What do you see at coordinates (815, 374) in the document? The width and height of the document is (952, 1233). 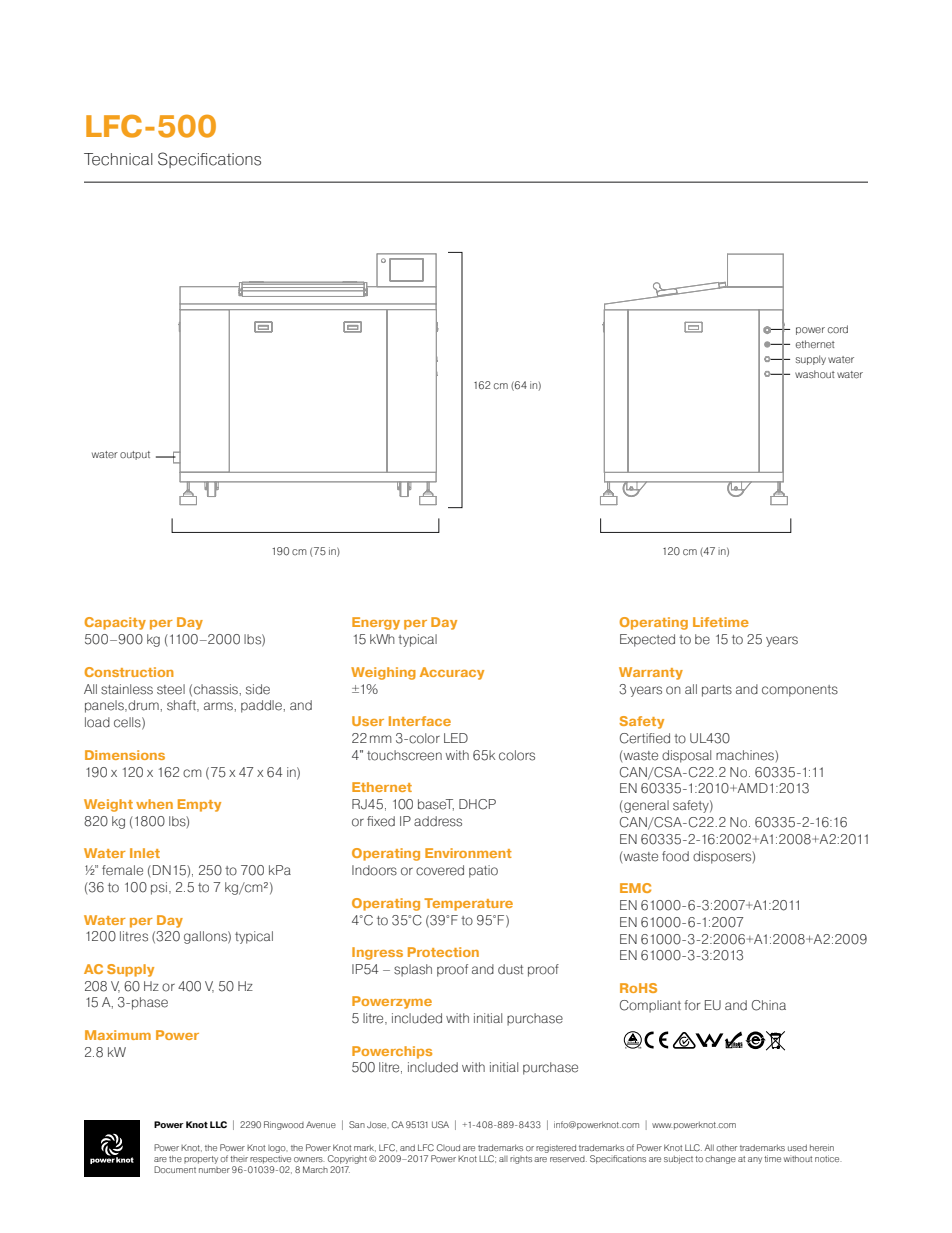 I see `washout` at bounding box center [815, 374].
